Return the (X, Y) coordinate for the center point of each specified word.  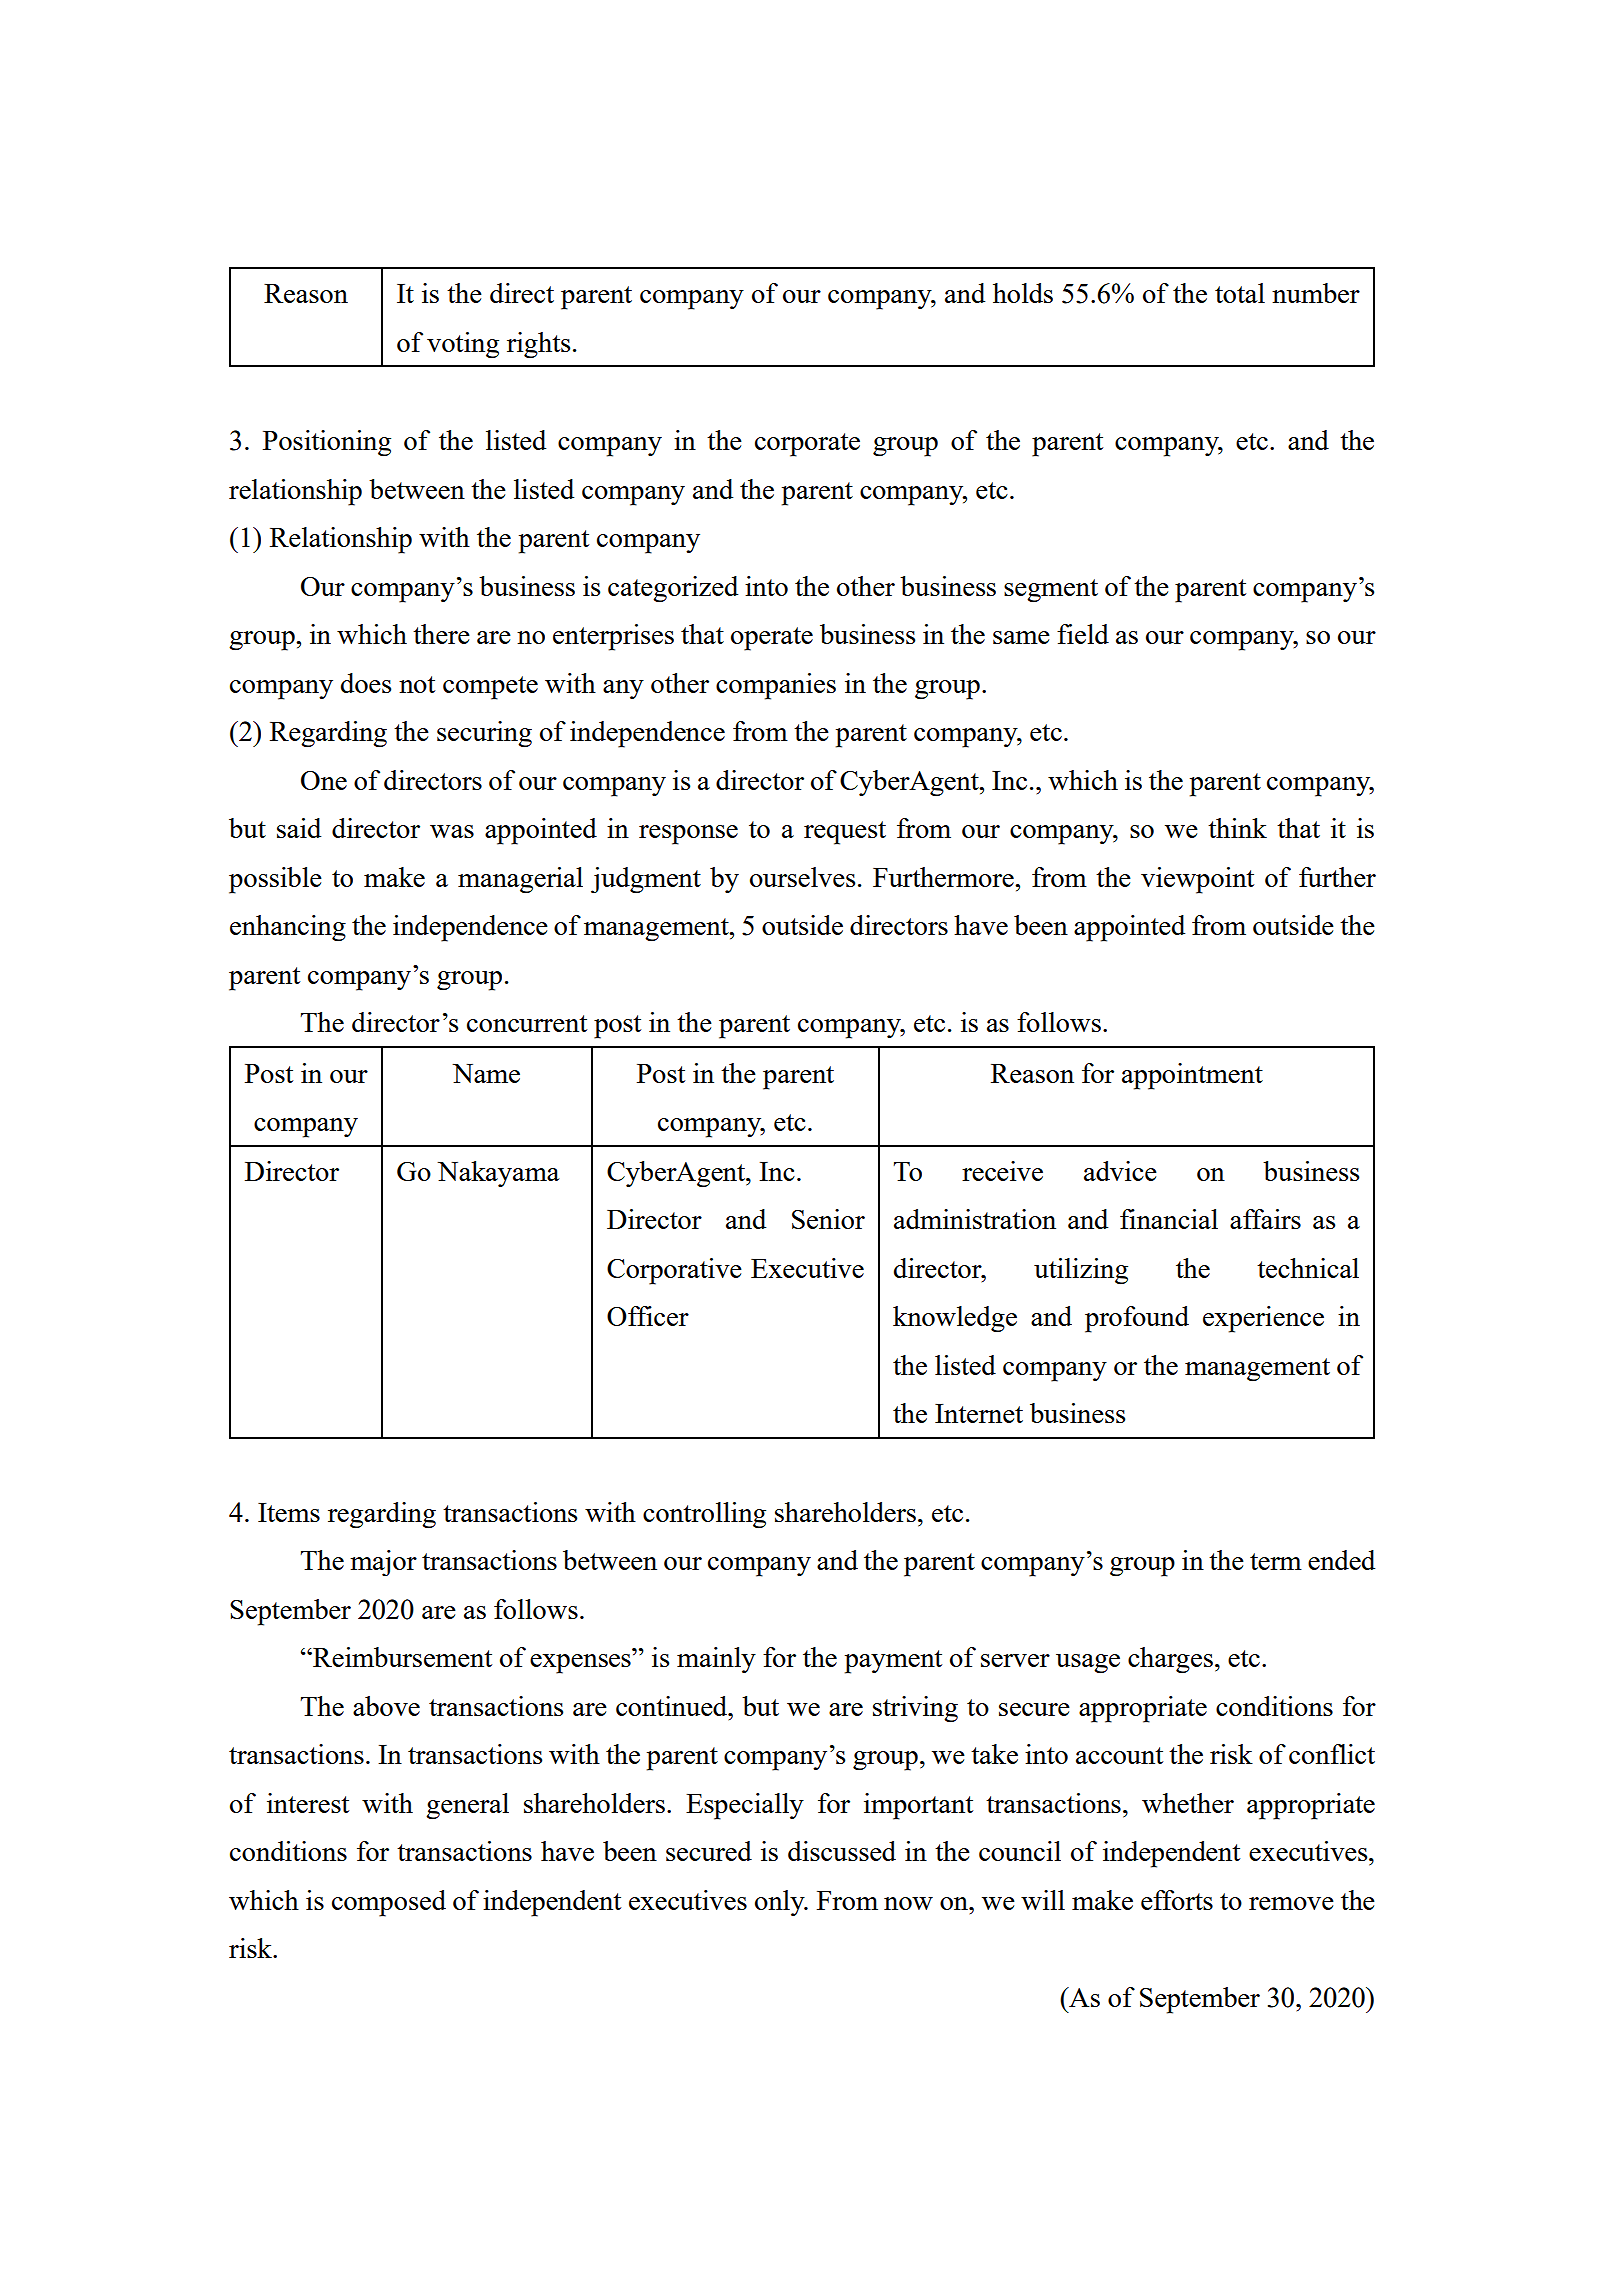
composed (389, 1903)
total (1240, 293)
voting (463, 345)
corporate (807, 445)
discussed (842, 1851)
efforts (1177, 1900)
